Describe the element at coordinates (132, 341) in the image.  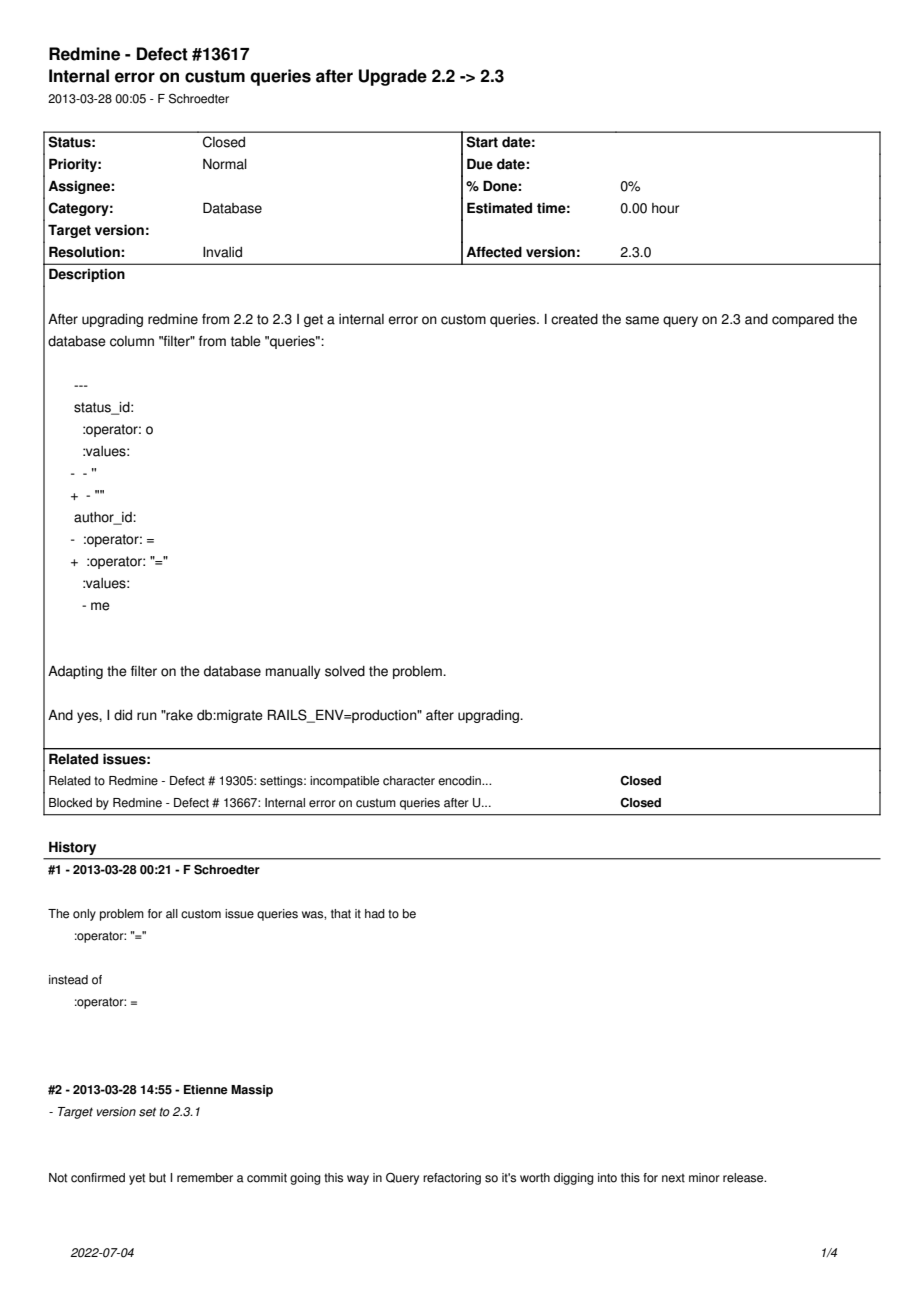
I see `column` at that location.
